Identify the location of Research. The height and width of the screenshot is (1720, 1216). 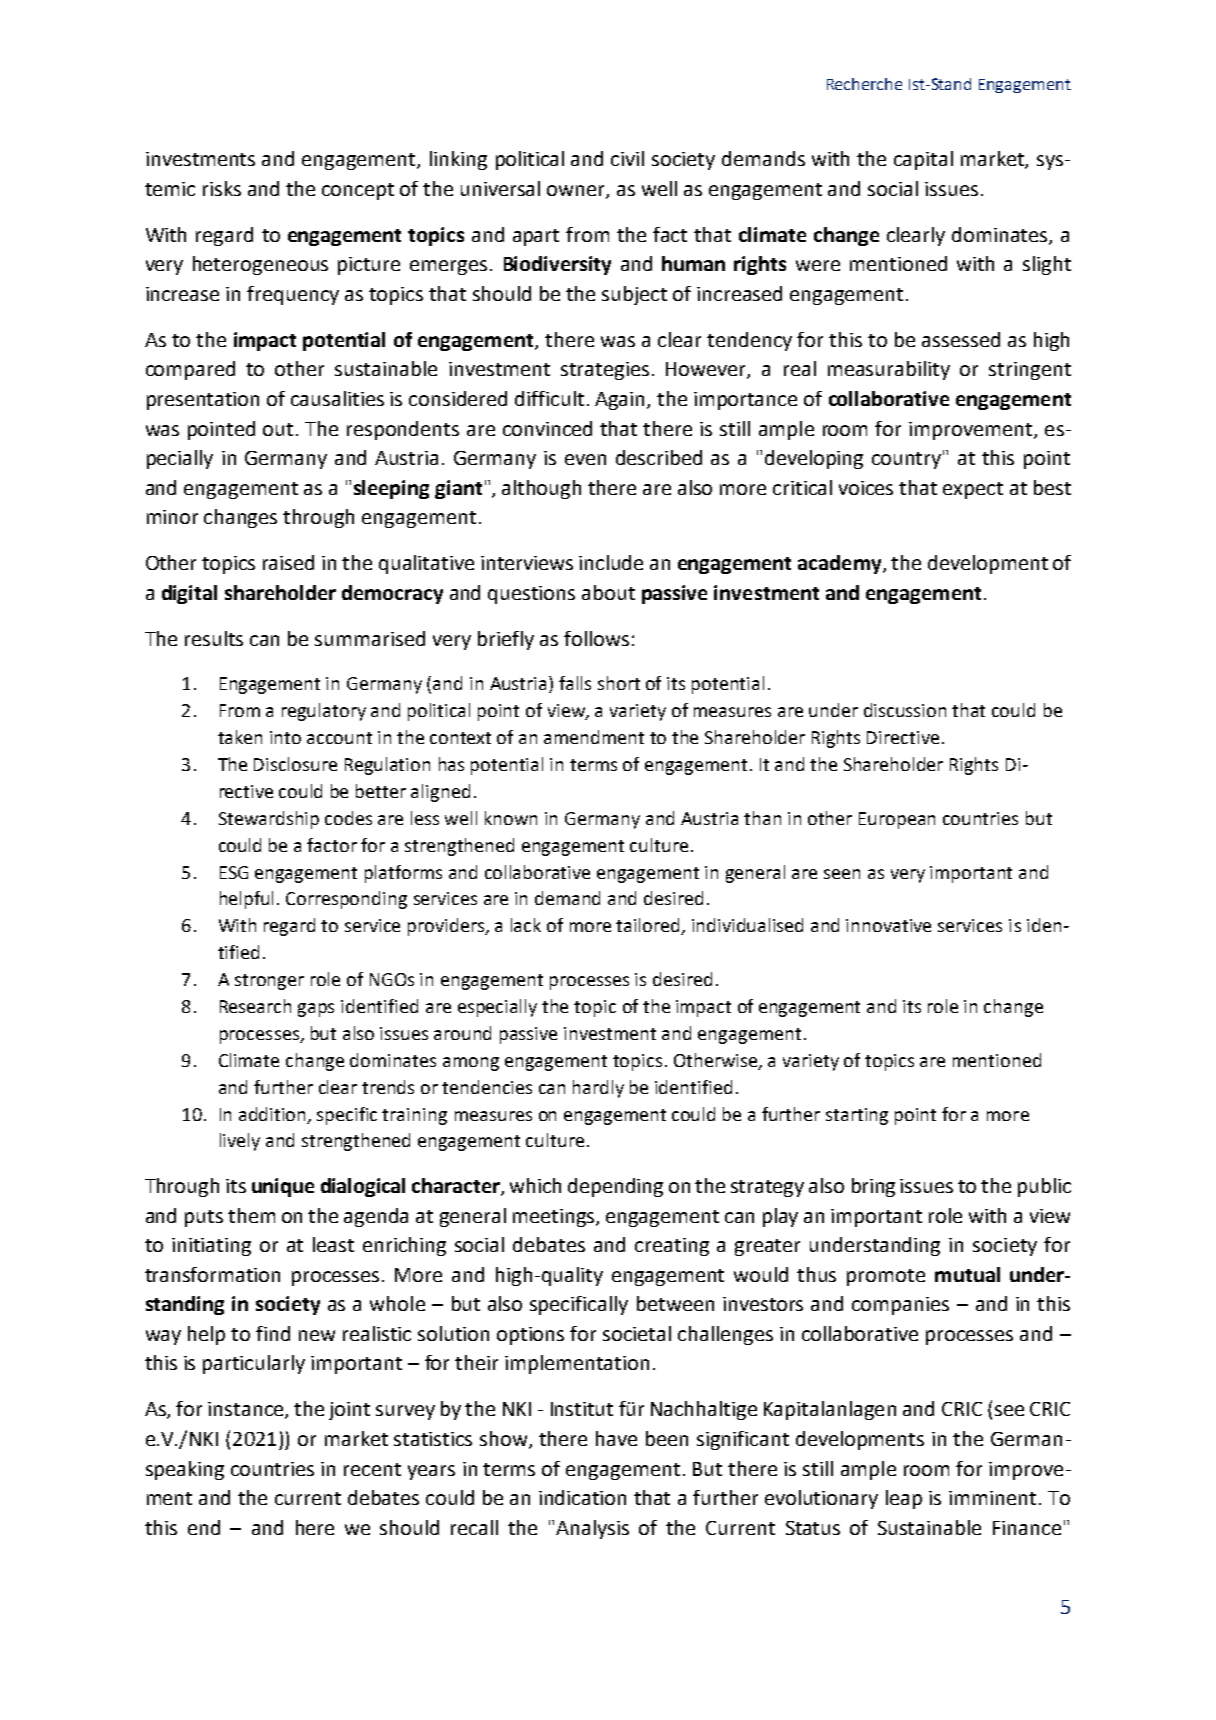
(255, 1006).
